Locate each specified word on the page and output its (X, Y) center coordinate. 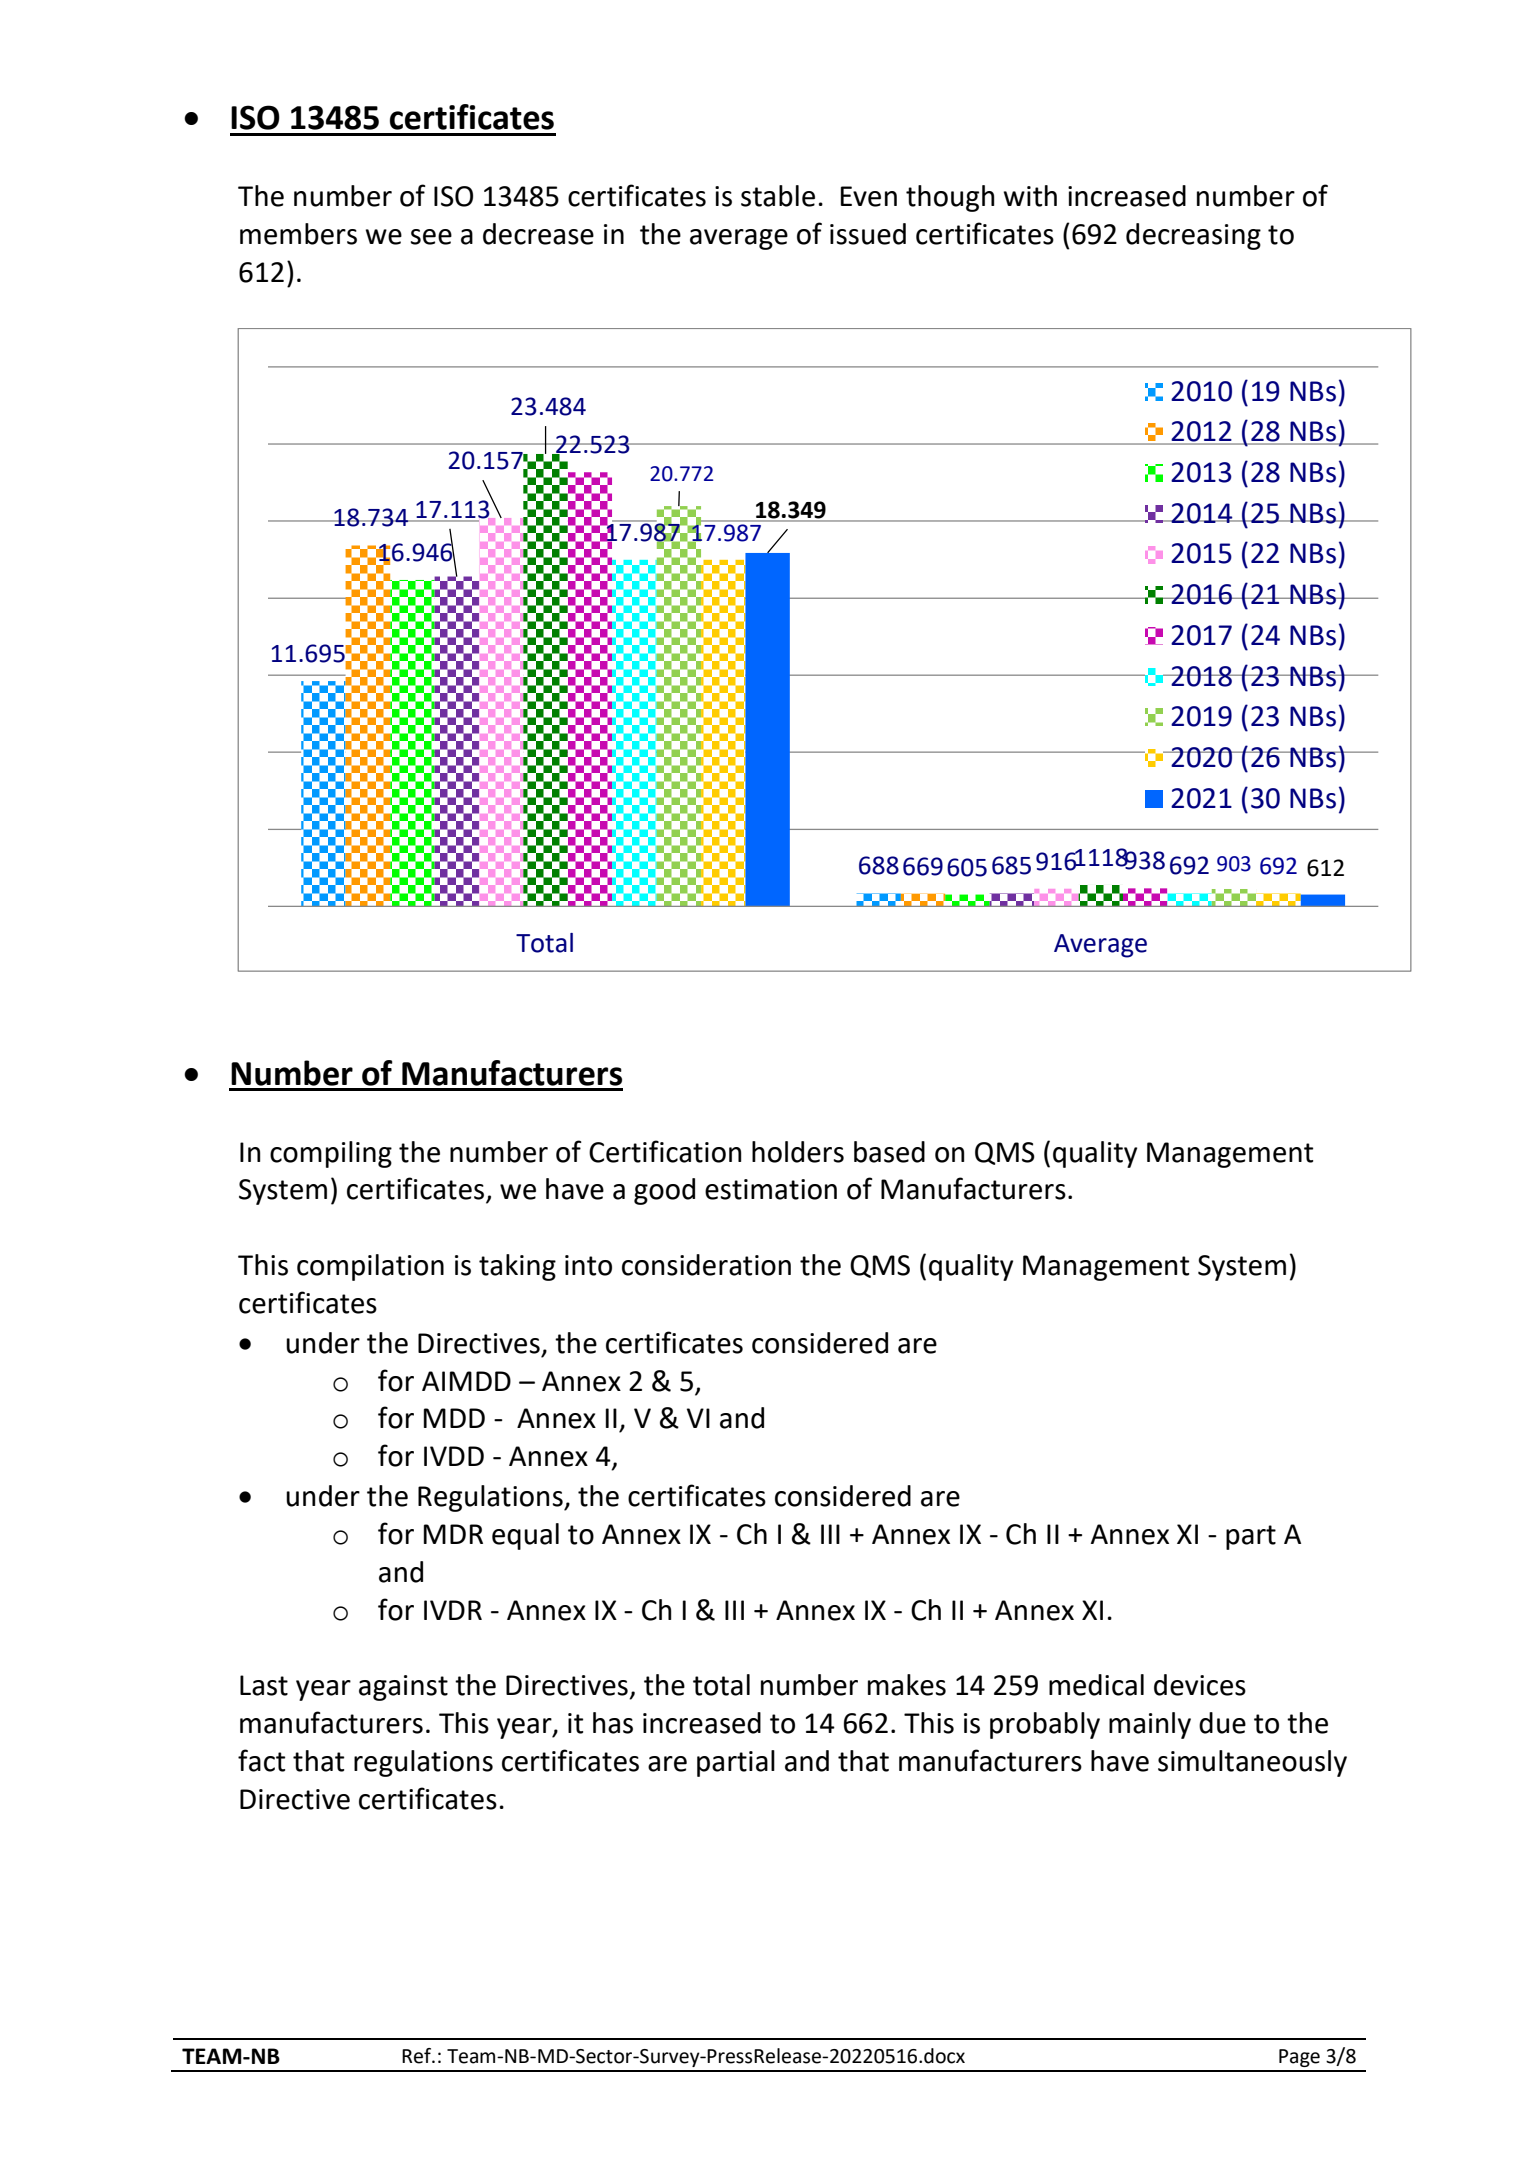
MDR (453, 1534)
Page (1299, 2058)
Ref (418, 2056)
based (889, 1152)
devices (1200, 1685)
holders (798, 1152)
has (613, 1723)
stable (778, 196)
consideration (706, 1265)
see (431, 237)
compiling (331, 1154)
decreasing (1193, 236)
